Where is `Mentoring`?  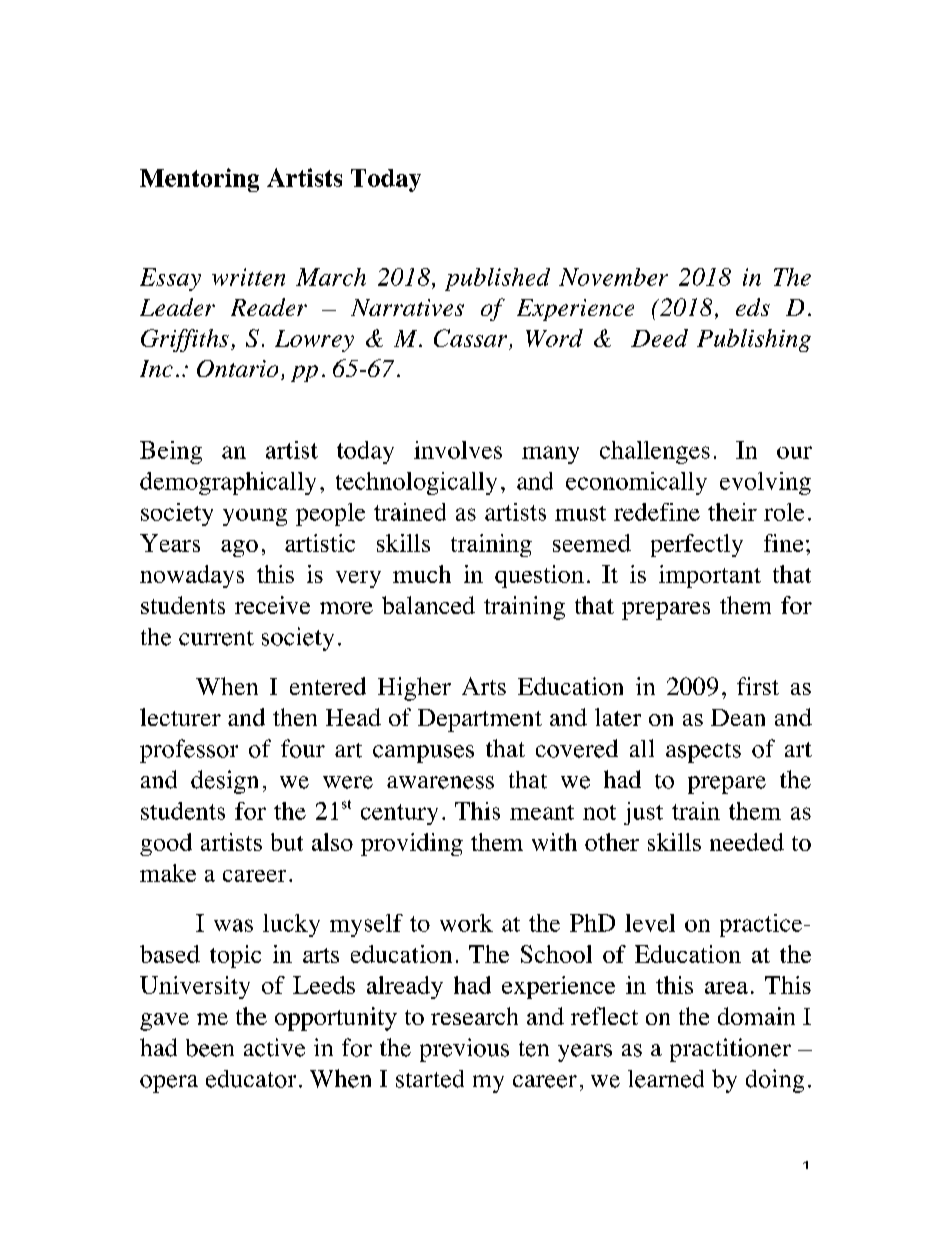 Mentoring is located at coordinates (199, 180).
